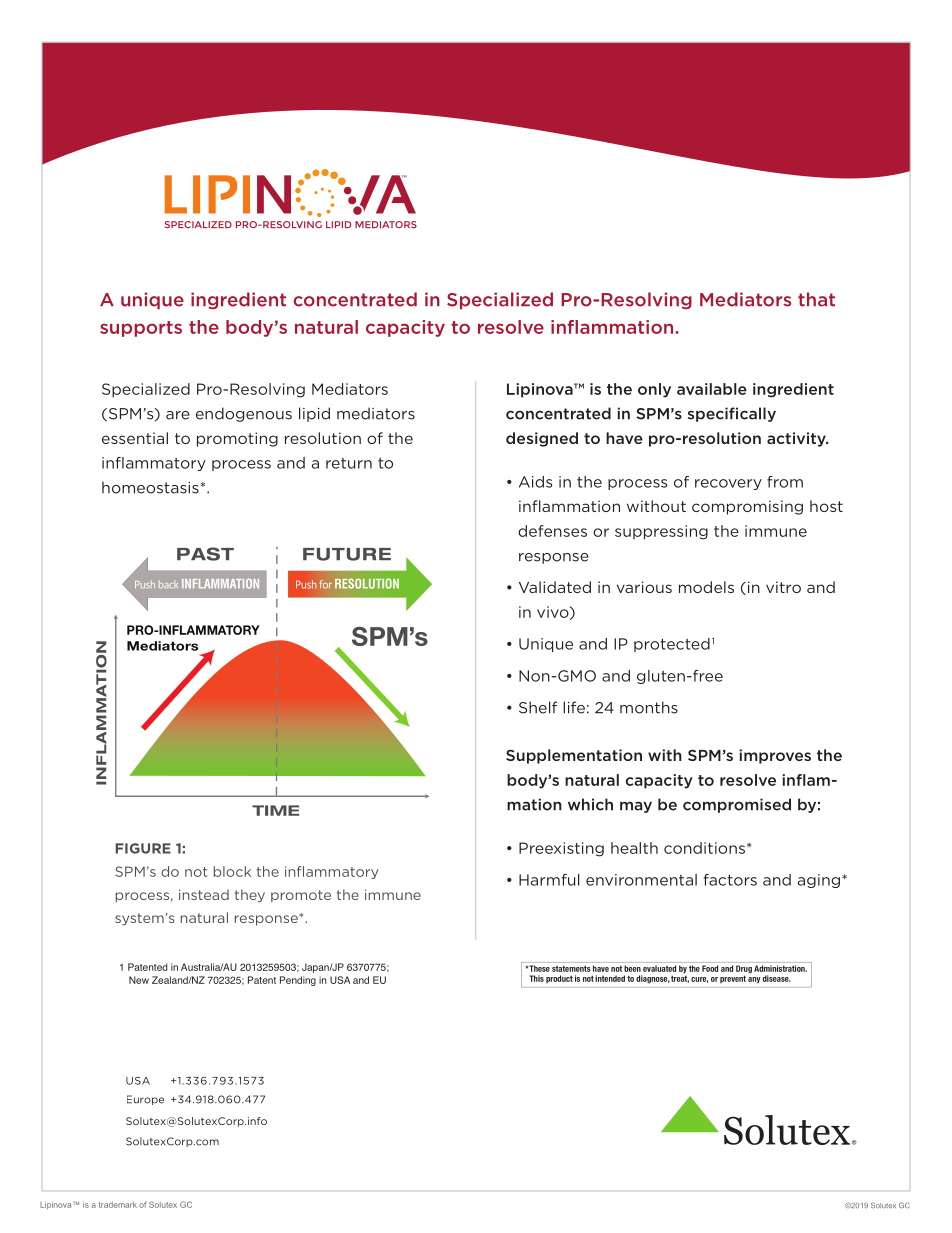 This page has width=952, height=1233. I want to click on TIME, so click(275, 810).
